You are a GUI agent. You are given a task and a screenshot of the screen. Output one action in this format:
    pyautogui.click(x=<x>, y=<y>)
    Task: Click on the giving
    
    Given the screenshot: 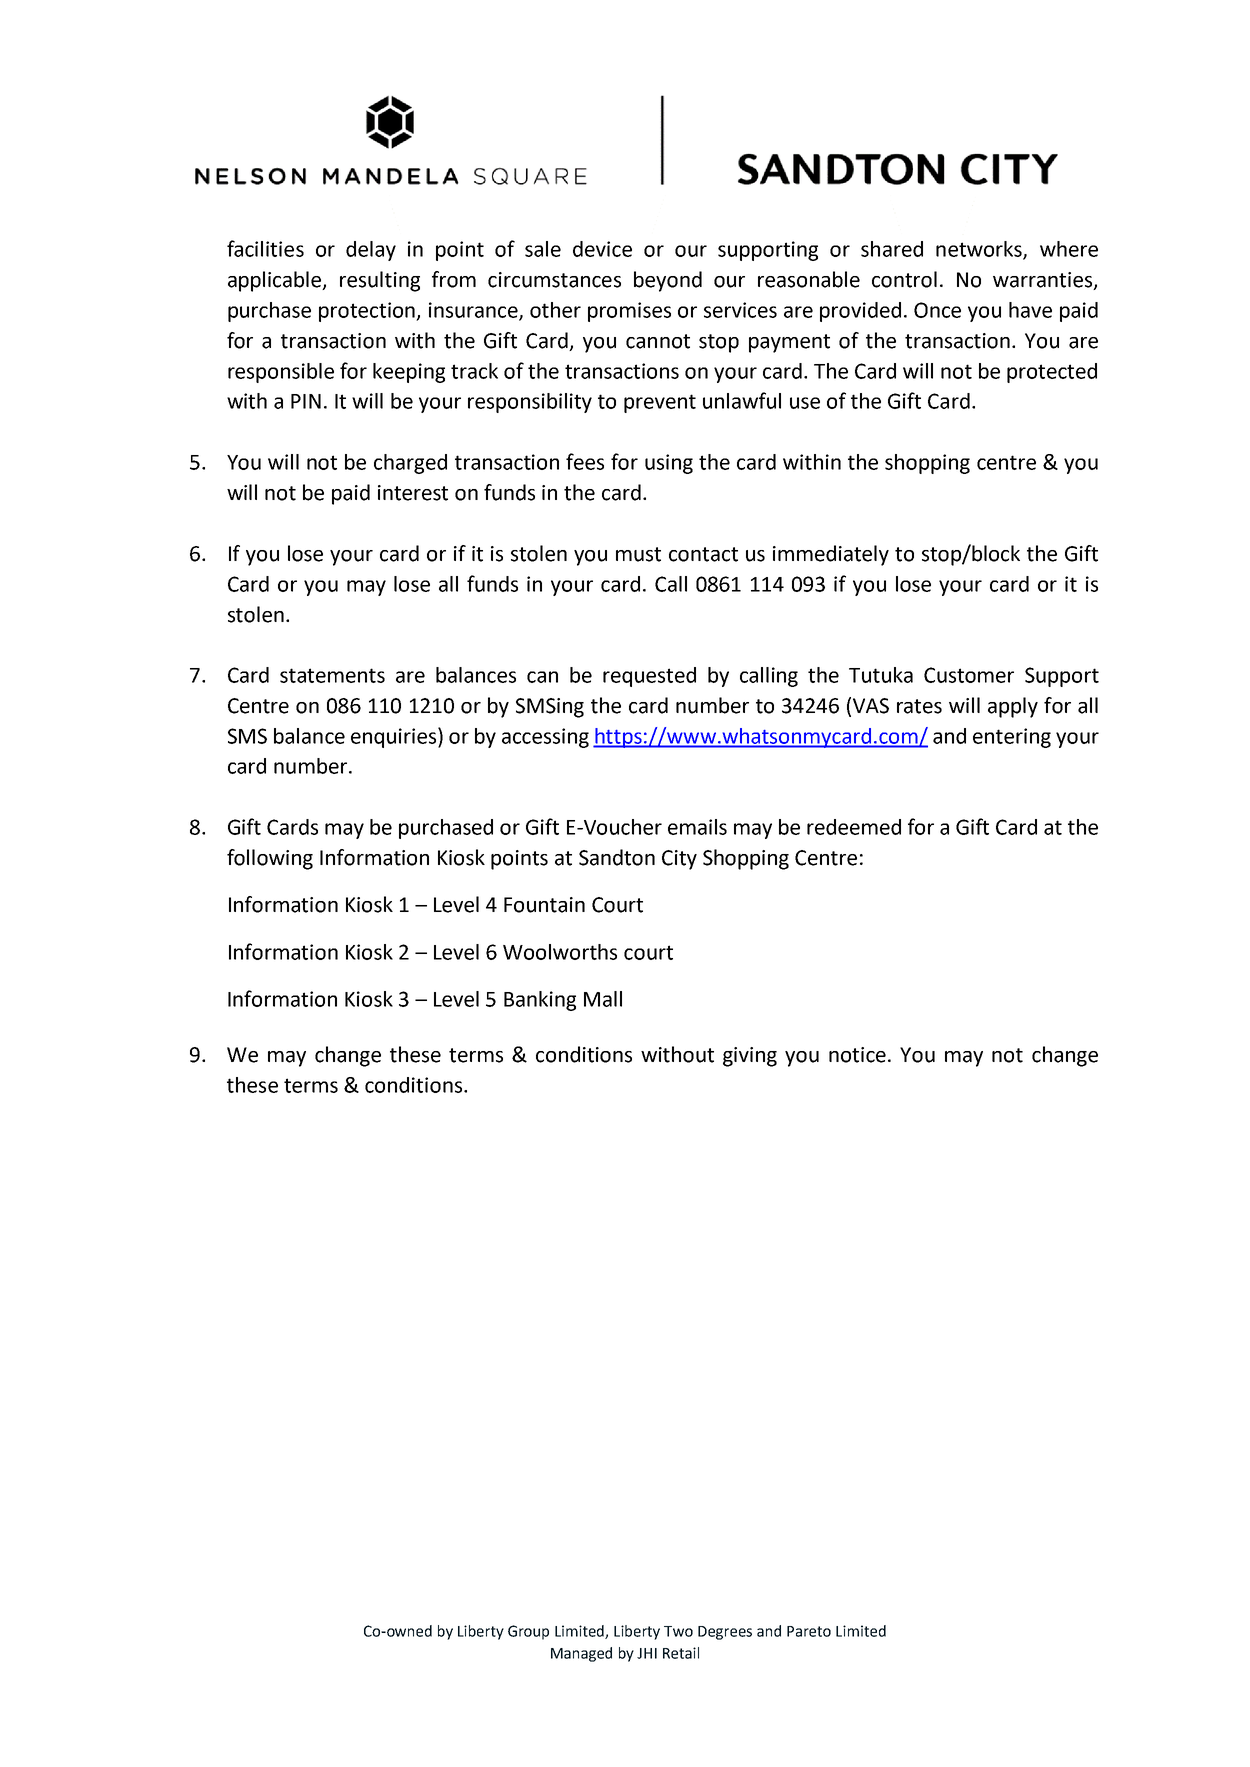 What is the action you would take?
    pyautogui.click(x=750, y=1057)
